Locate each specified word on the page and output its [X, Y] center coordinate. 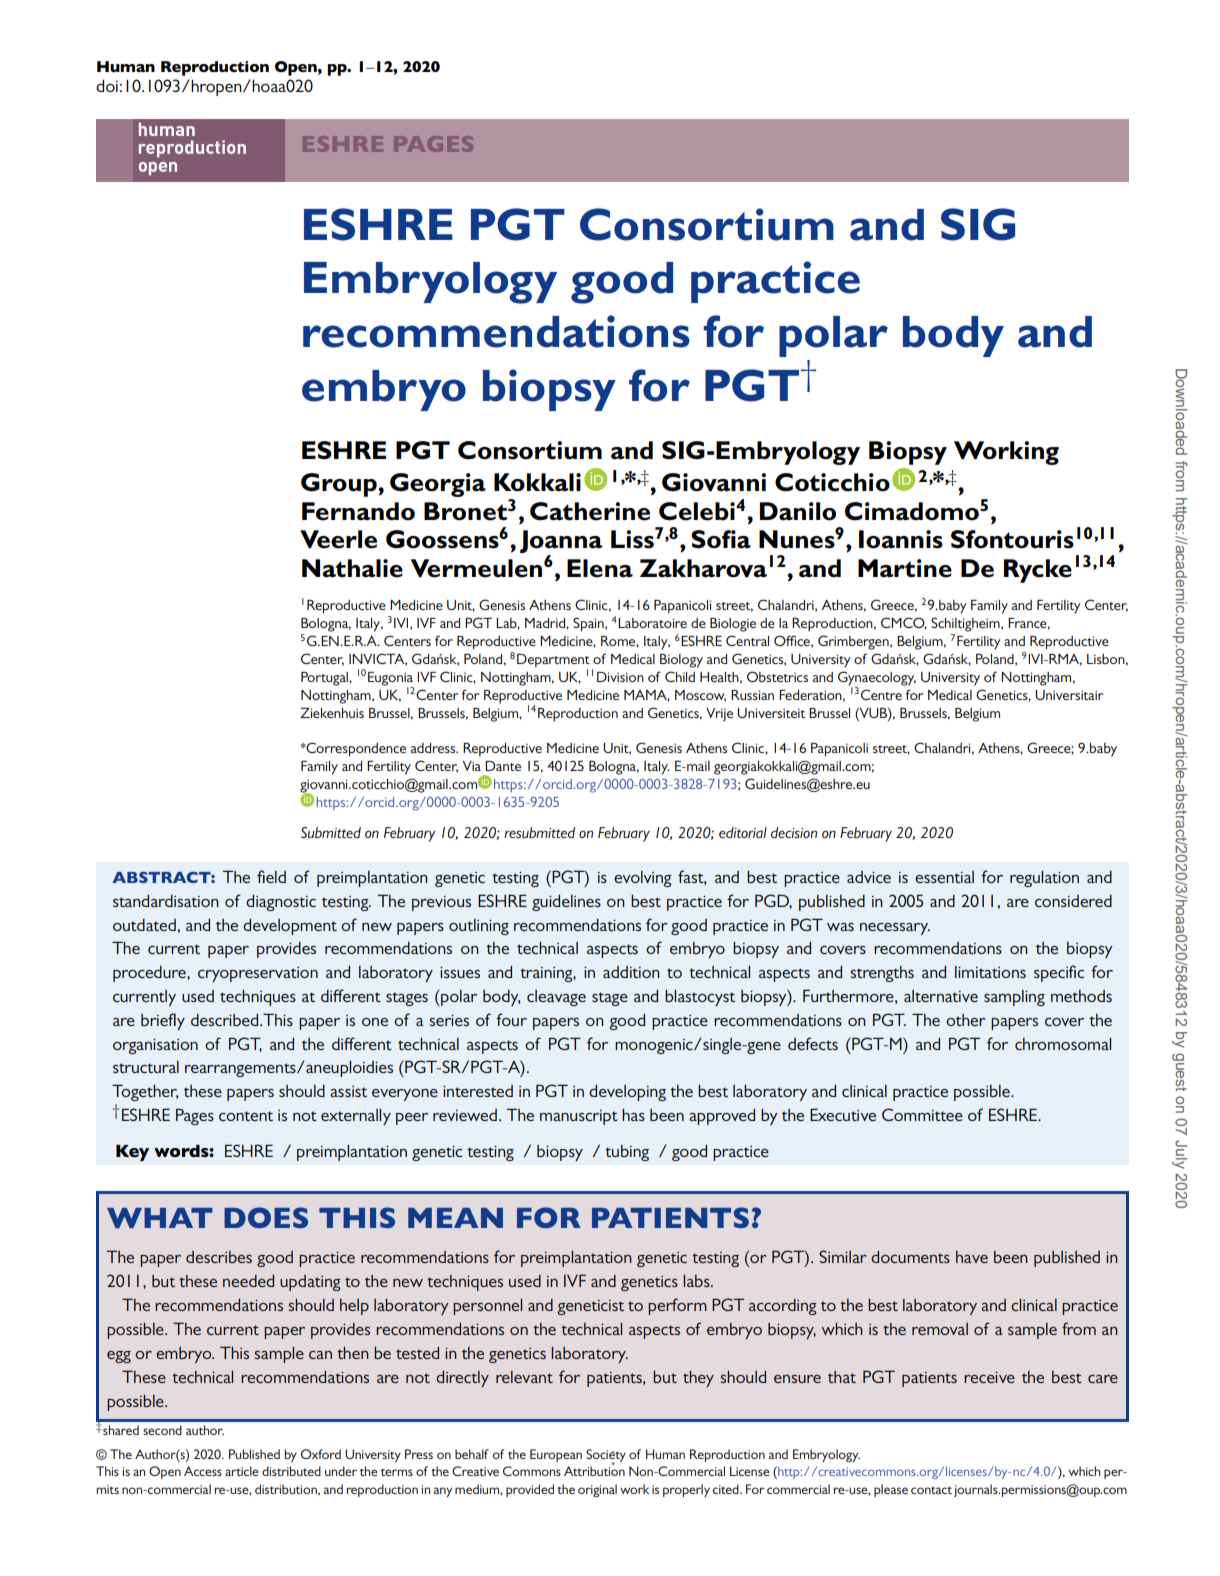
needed [248, 1281]
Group [340, 485]
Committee [922, 1114]
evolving [643, 879]
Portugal [325, 679]
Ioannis [901, 539]
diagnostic [281, 903]
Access [203, 1471]
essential [944, 877]
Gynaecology [877, 679]
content [246, 1116]
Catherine [590, 511]
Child [680, 676]
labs [697, 1281]
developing [627, 1093]
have [972, 1257]
